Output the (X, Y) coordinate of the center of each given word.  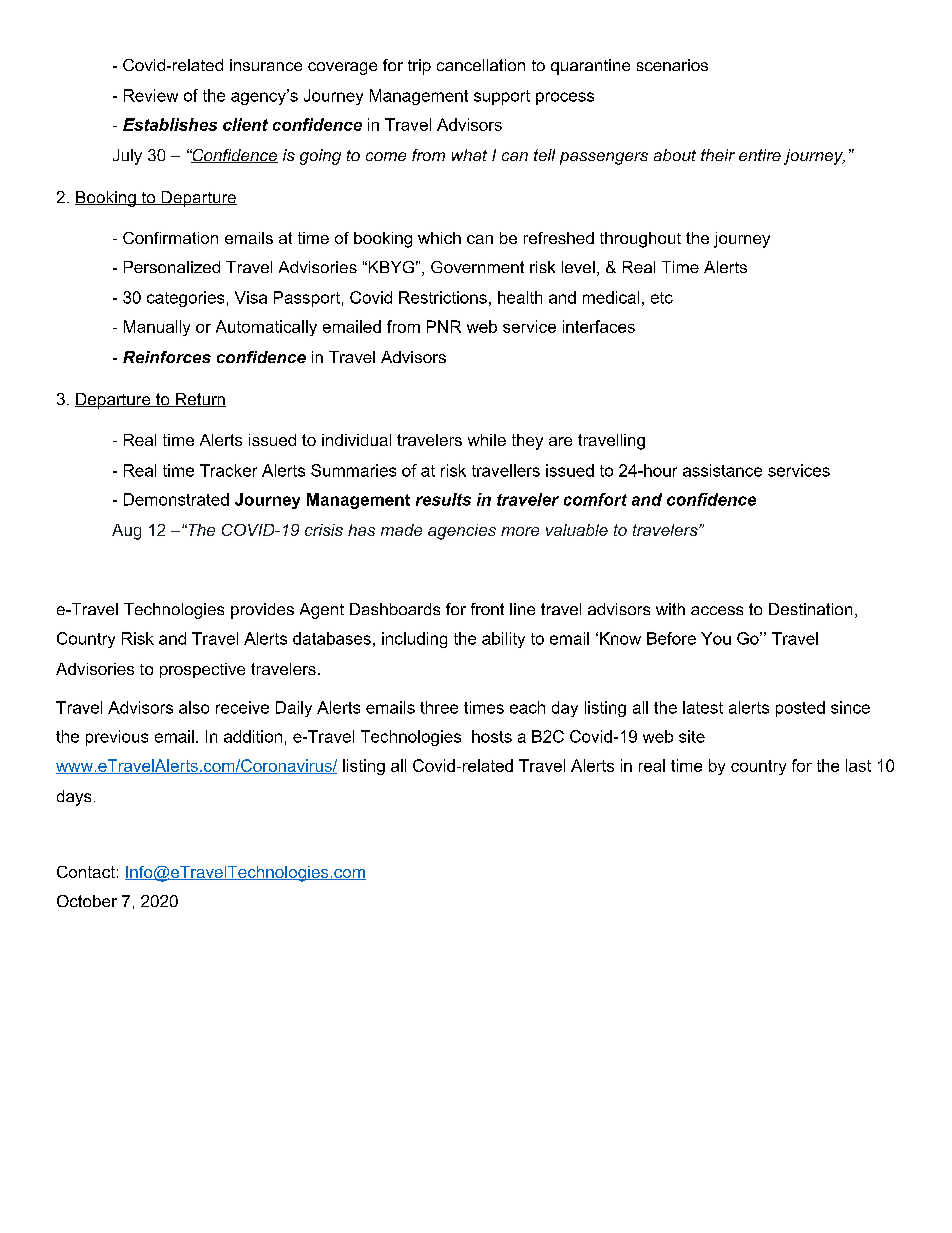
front (487, 609)
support (502, 97)
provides (262, 611)
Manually (157, 328)
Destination (810, 609)
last (858, 765)
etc (662, 298)
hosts (492, 736)
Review (151, 95)
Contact (86, 872)
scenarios (672, 65)
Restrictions (443, 297)
